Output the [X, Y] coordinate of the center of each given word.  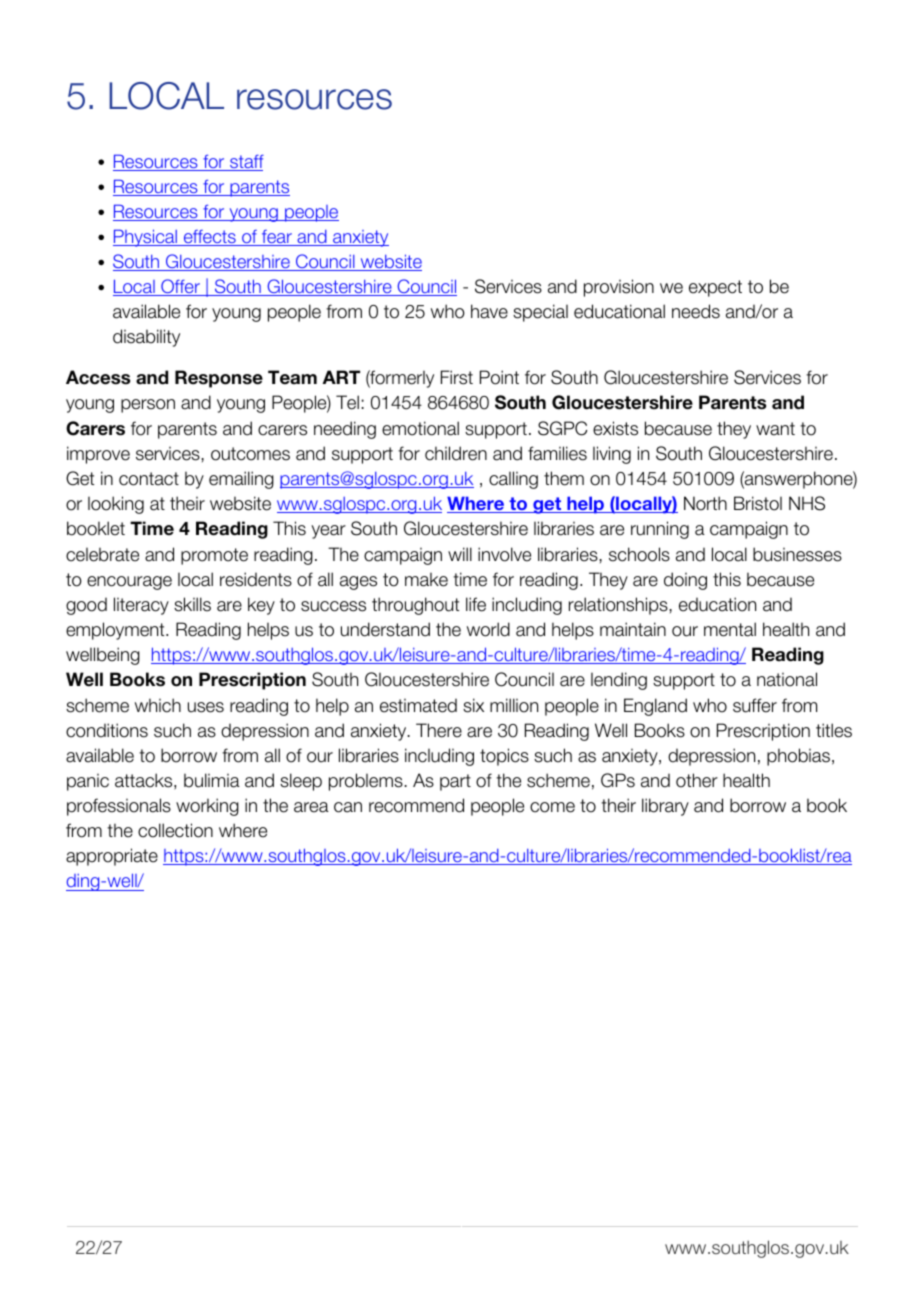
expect [715, 288]
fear [277, 238]
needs [696, 311]
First [457, 377]
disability [146, 338]
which [158, 705]
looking [116, 505]
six [473, 705]
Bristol [758, 503]
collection [175, 830]
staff [246, 163]
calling [513, 480]
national [787, 679]
